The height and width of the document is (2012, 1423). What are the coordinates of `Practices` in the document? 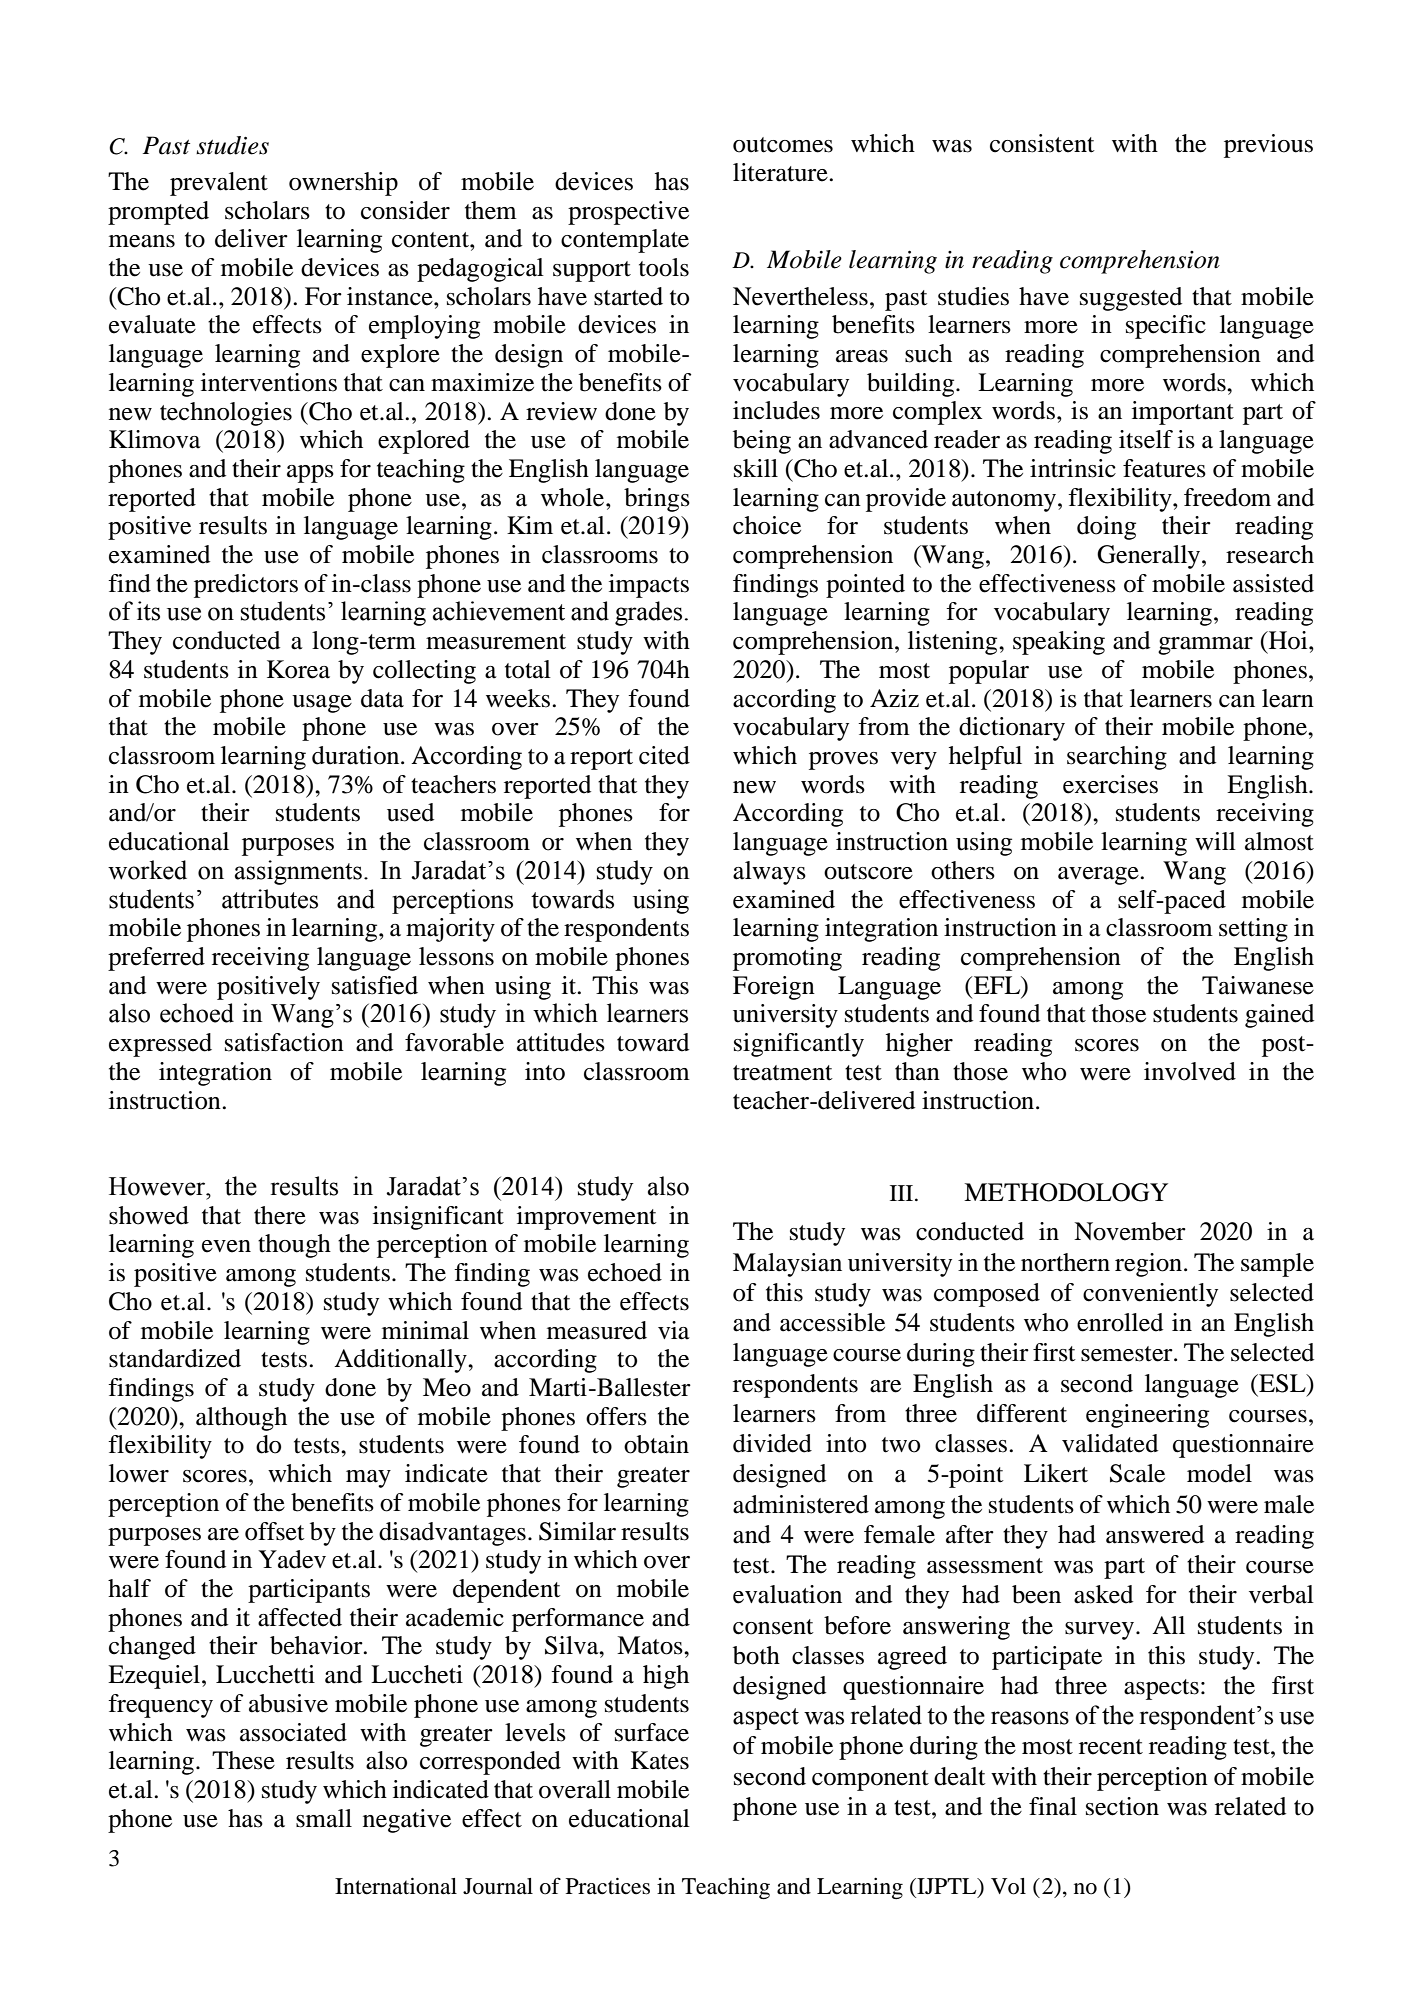 It's located at (608, 1886).
